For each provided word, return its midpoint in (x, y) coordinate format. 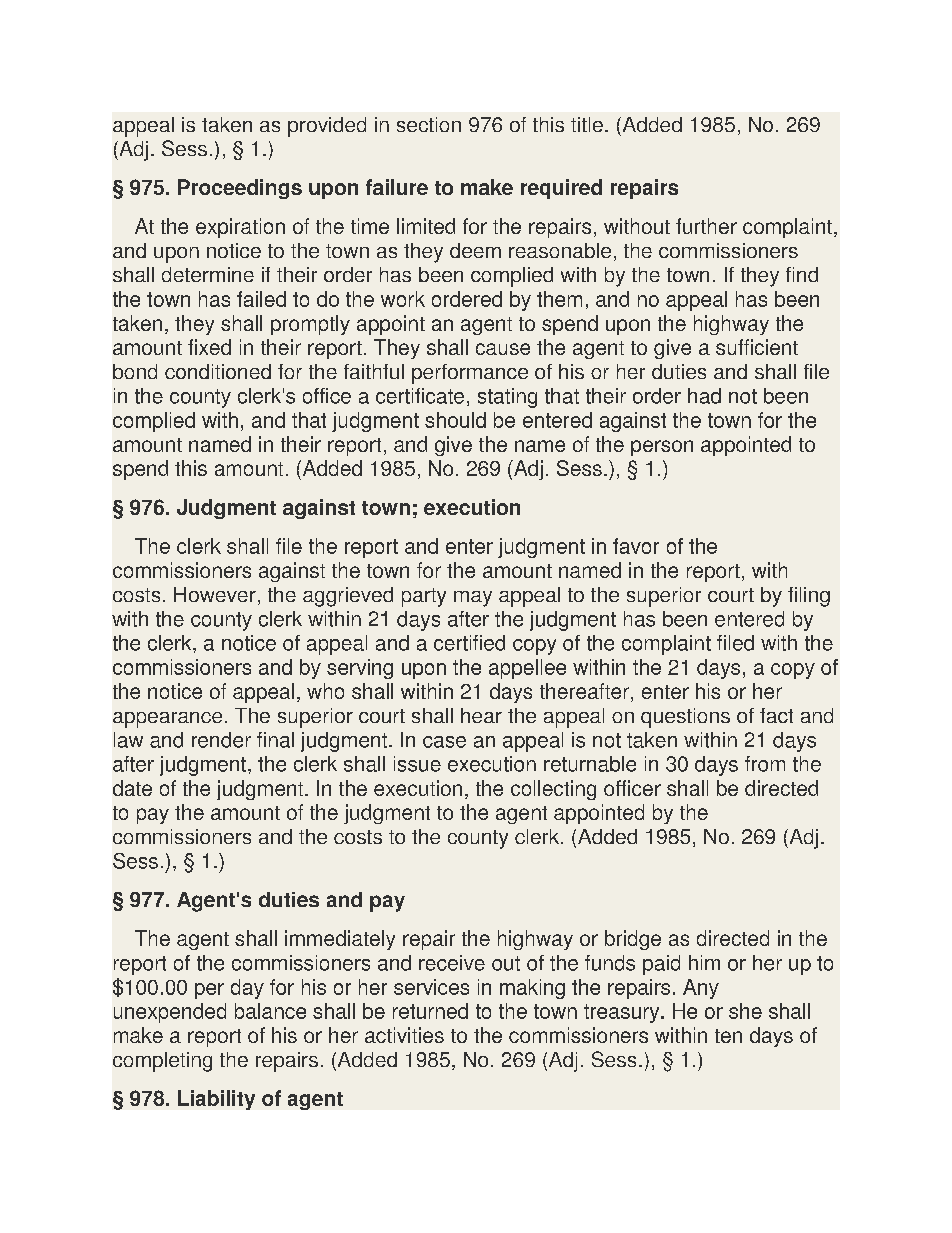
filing (809, 597)
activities (404, 1035)
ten (728, 1036)
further (706, 226)
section (429, 124)
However (215, 594)
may (473, 599)
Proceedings (240, 189)
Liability (216, 1100)
